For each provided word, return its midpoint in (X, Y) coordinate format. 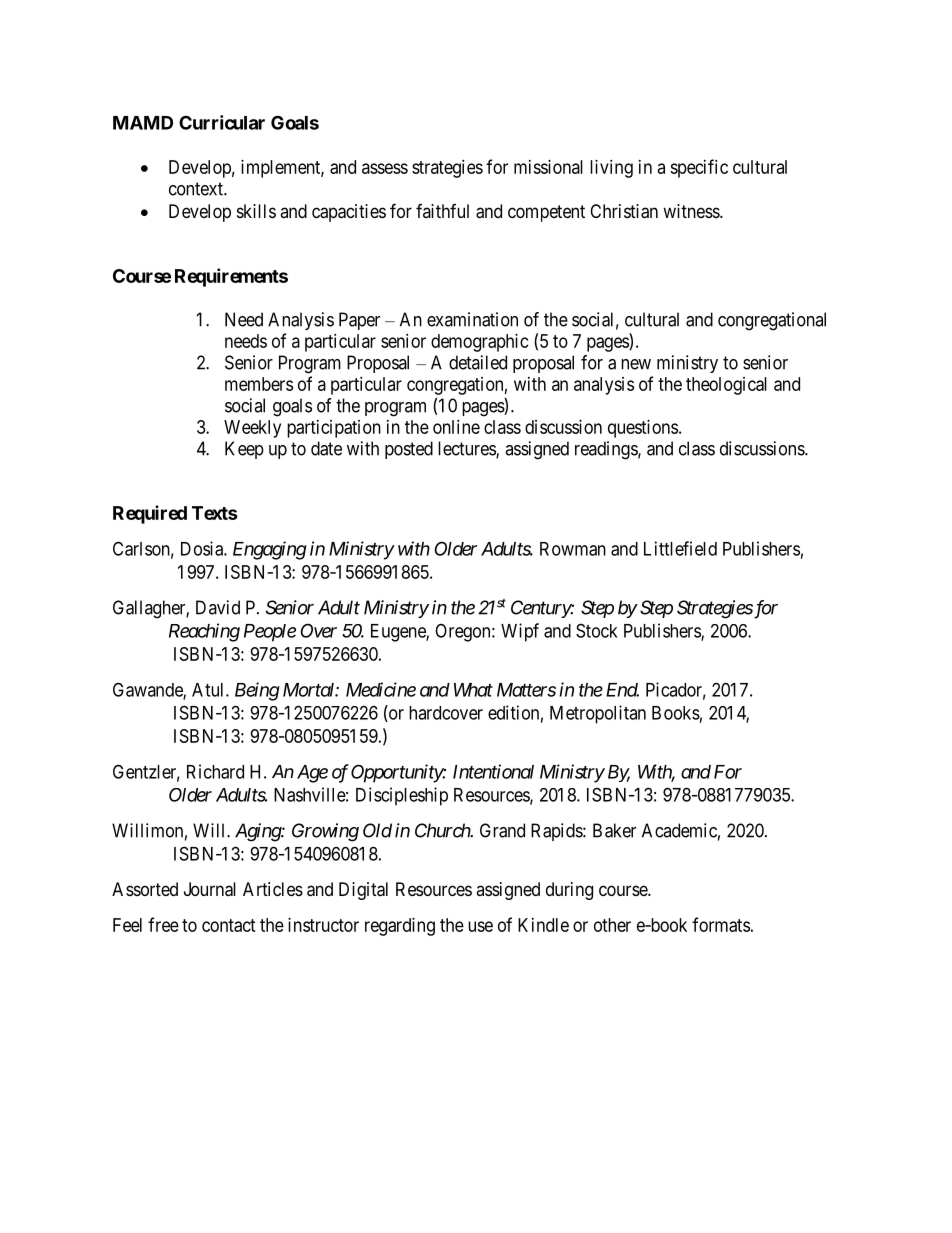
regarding (400, 927)
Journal (210, 889)
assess (385, 168)
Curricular (222, 122)
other (612, 925)
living (611, 169)
